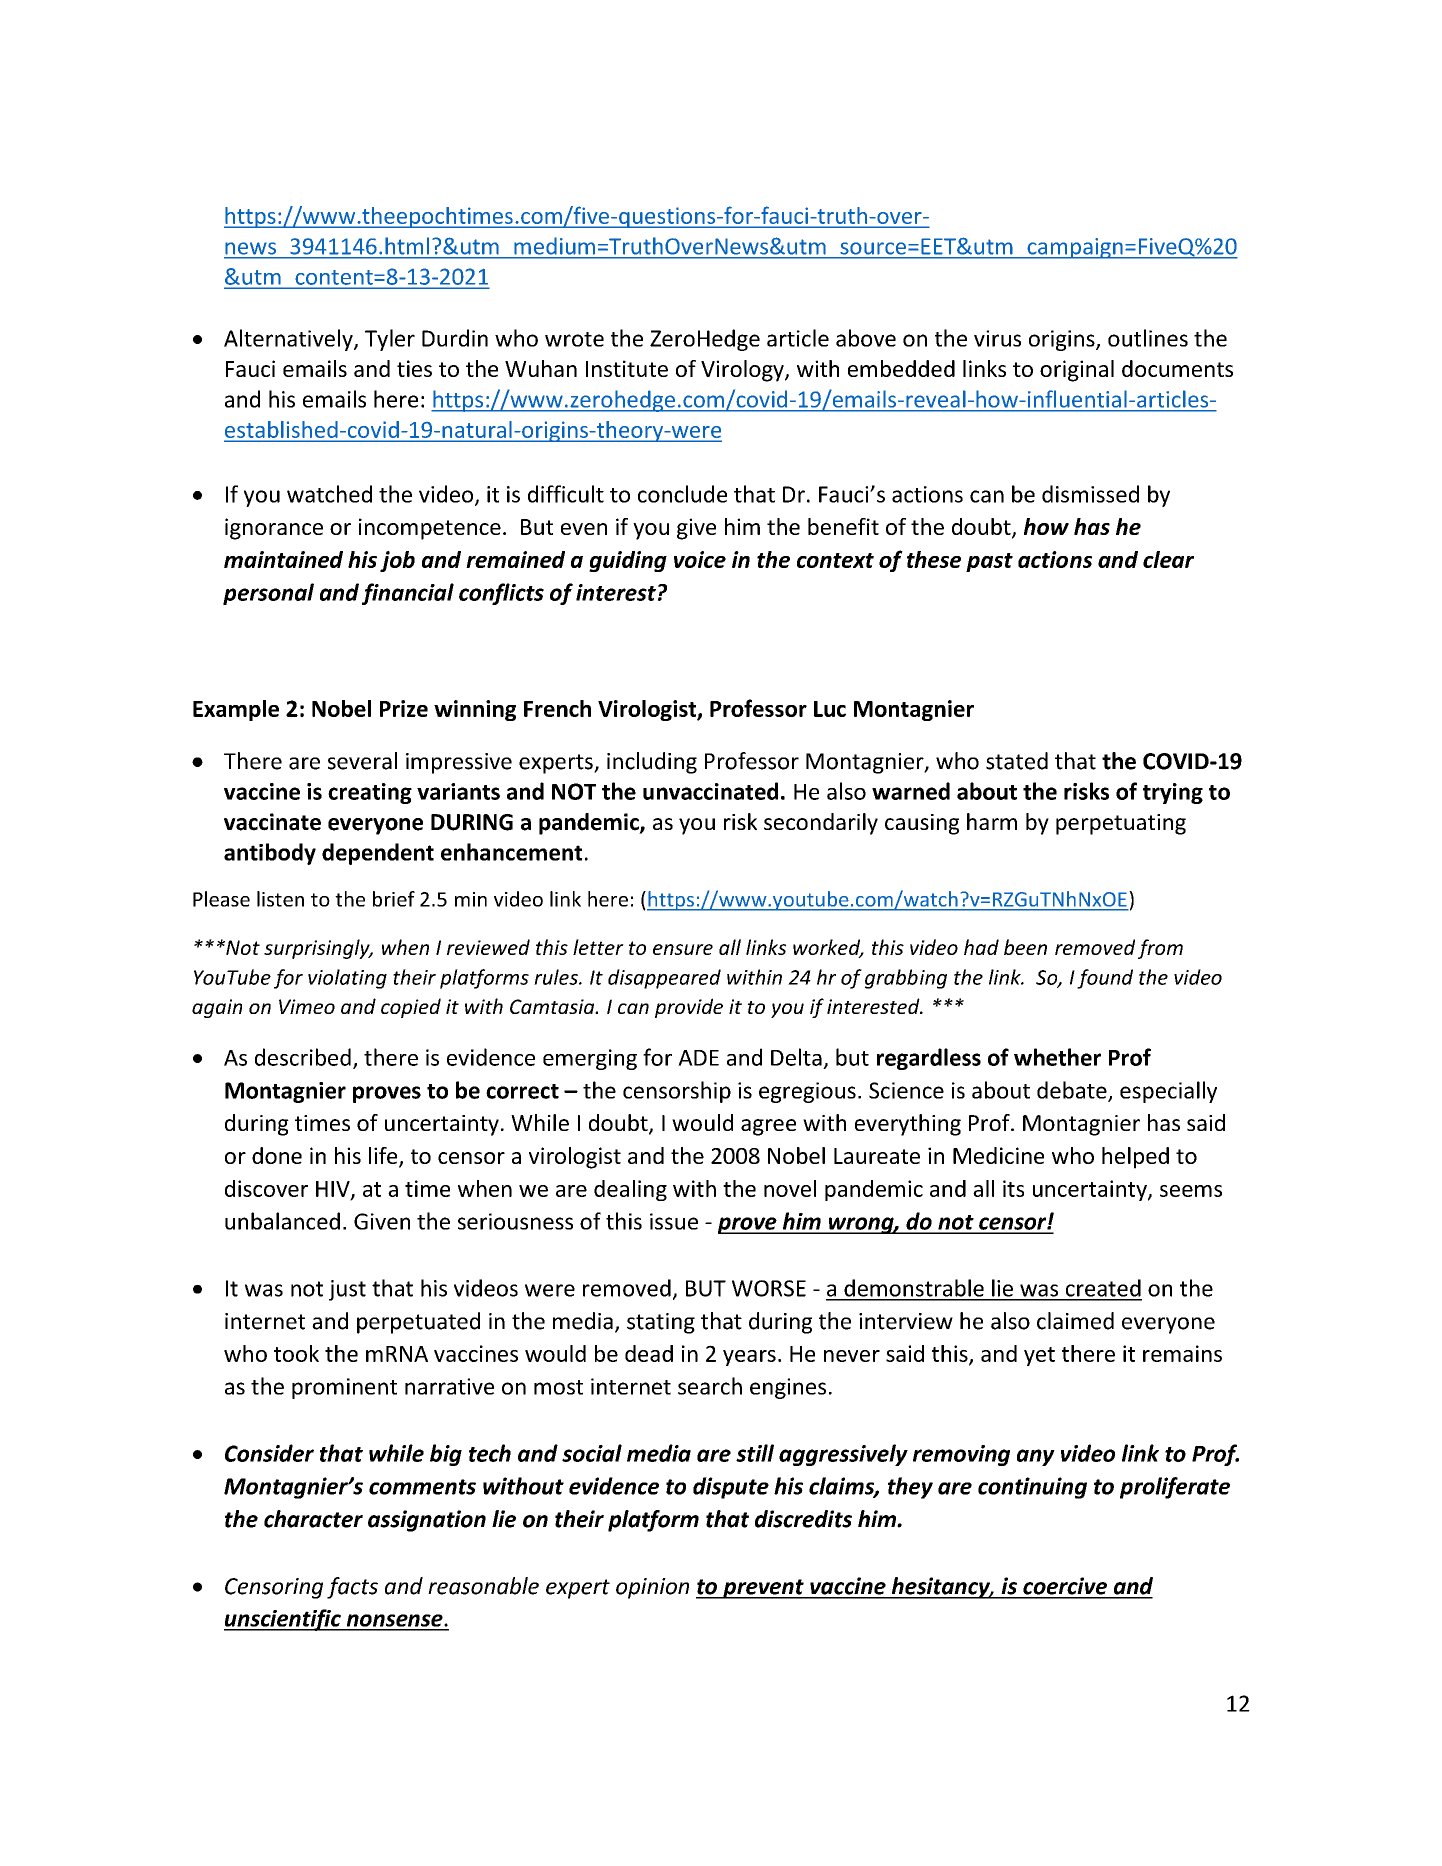 This screenshot has height=1866, width=1442. I want to click on original, so click(1077, 371).
